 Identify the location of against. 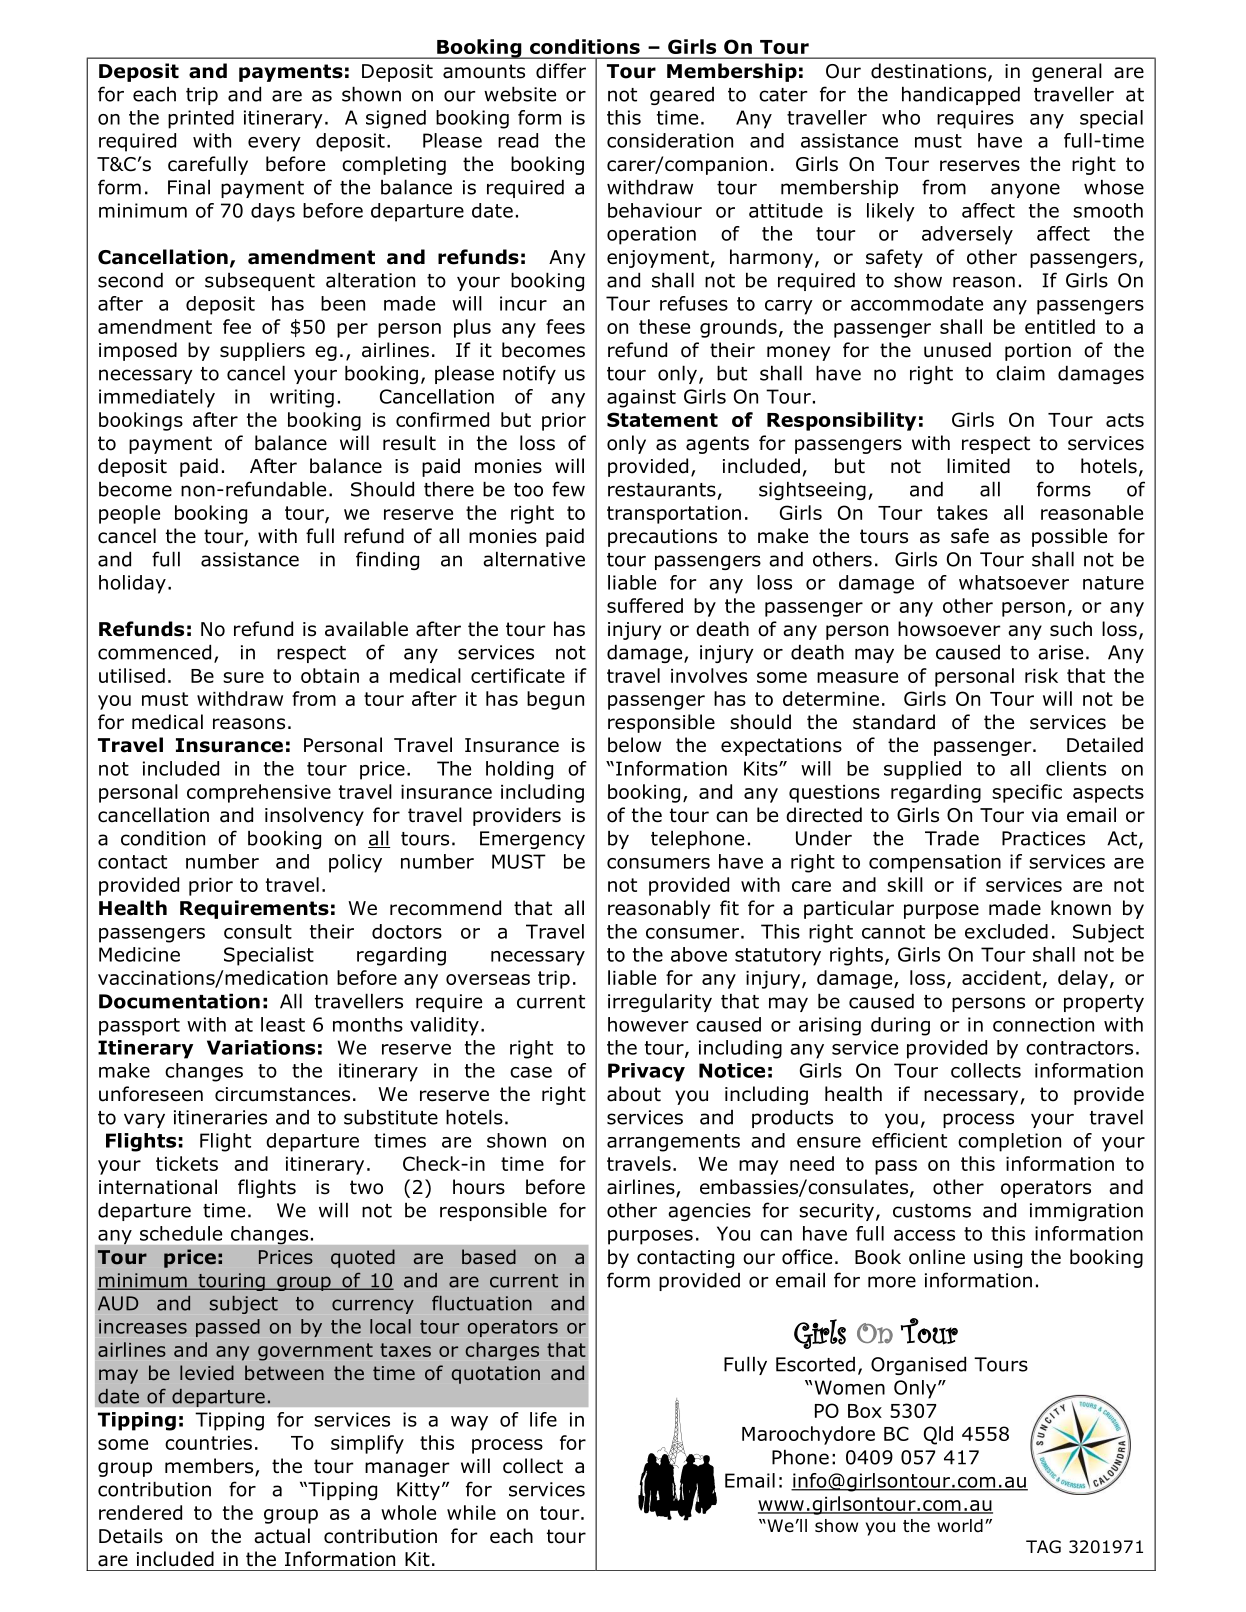
(641, 398).
